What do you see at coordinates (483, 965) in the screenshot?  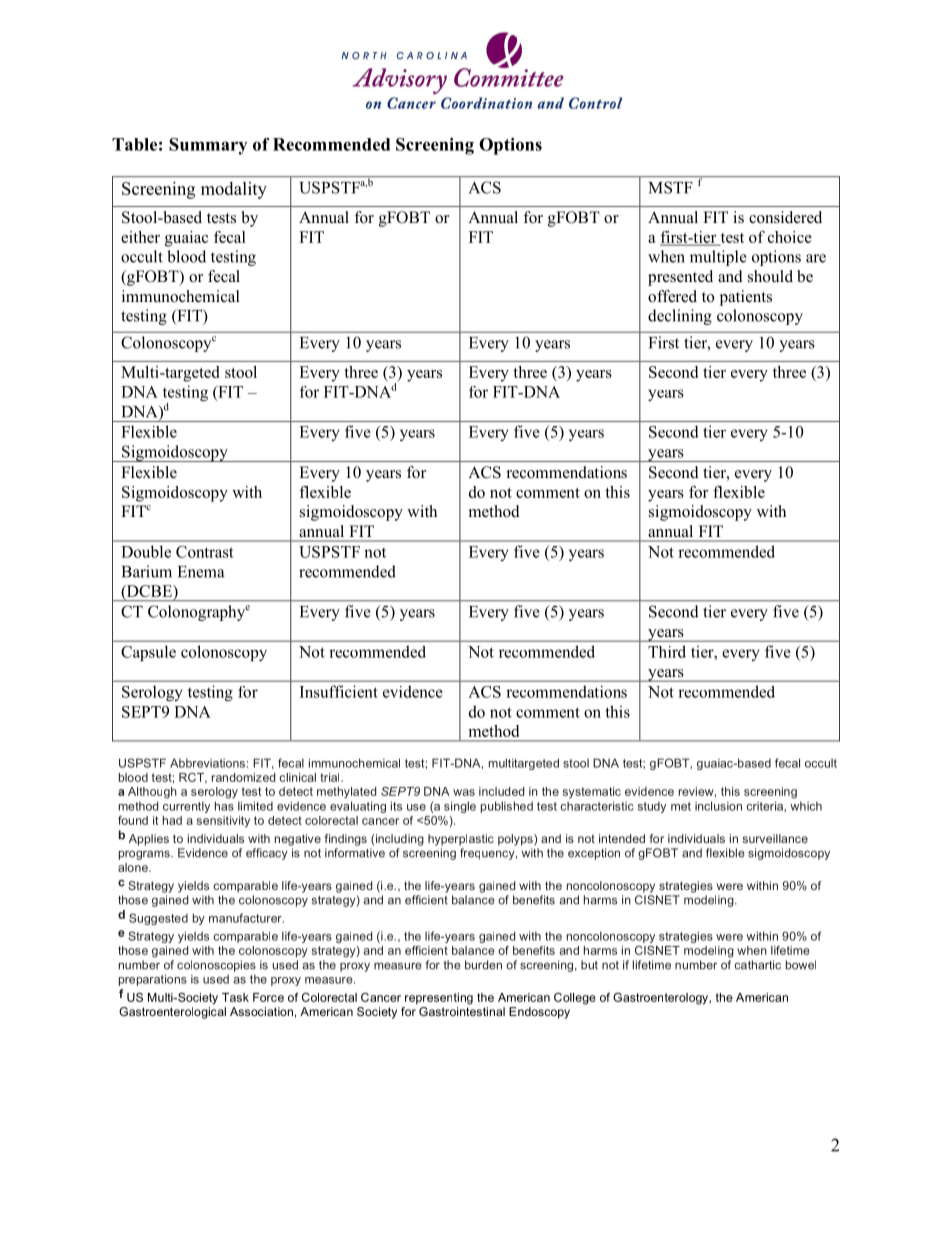 I see `burden` at bounding box center [483, 965].
